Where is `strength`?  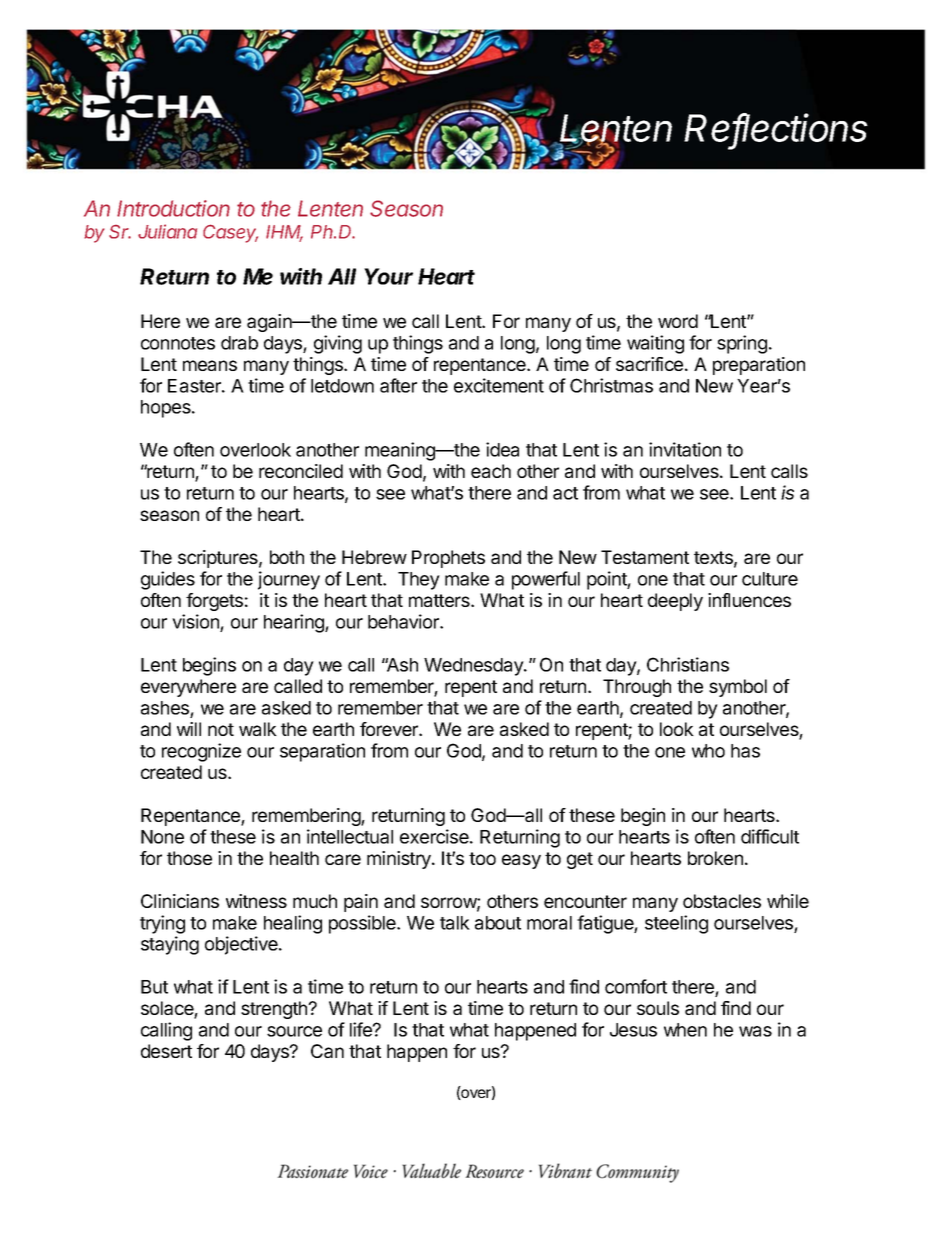 strength is located at coordinates (275, 1010).
